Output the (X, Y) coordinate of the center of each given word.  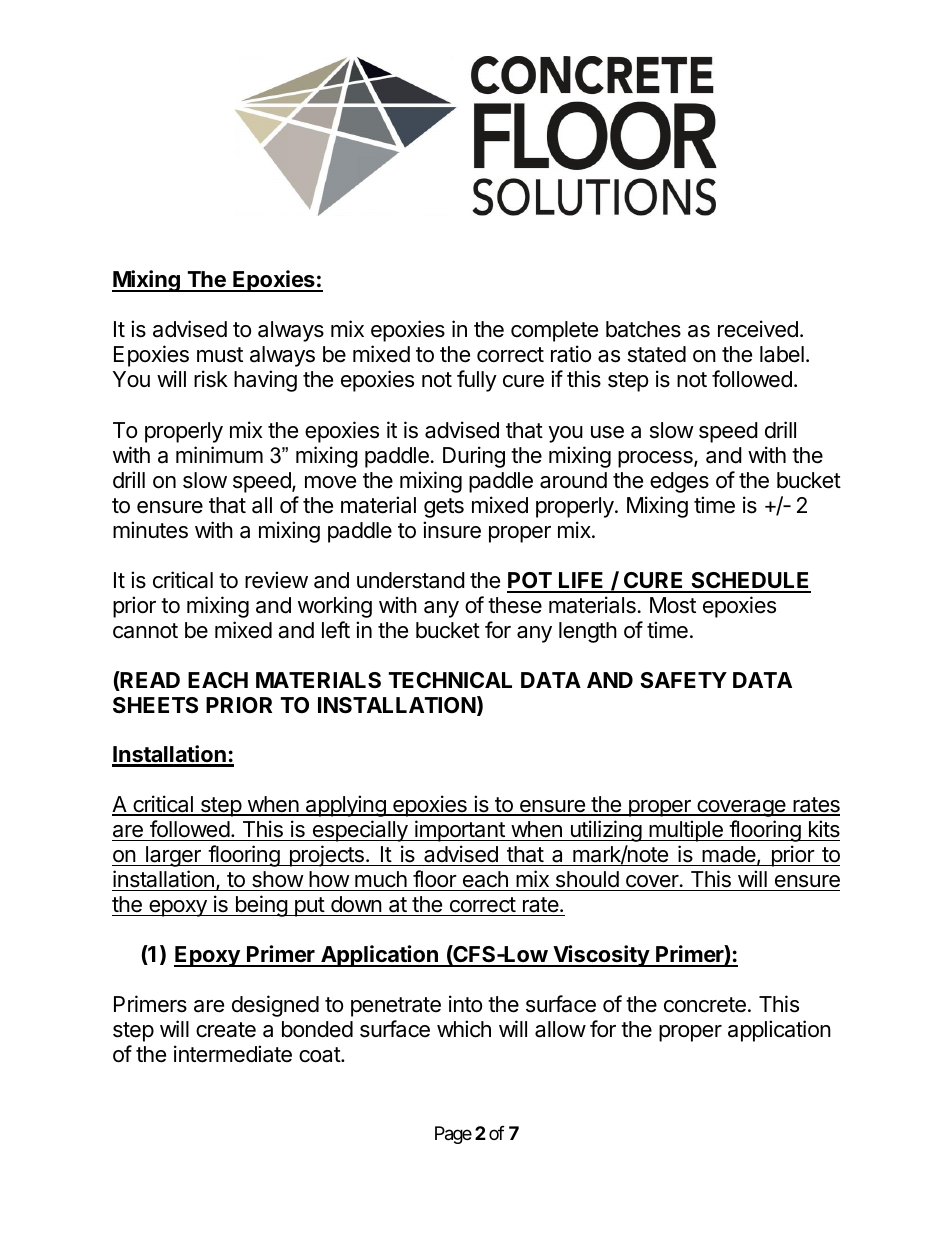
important (460, 831)
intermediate (233, 1054)
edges (679, 482)
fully (477, 381)
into (465, 1004)
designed (275, 1006)
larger (173, 856)
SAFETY (683, 680)
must (220, 355)
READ (149, 681)
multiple (686, 831)
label (782, 354)
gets (444, 508)
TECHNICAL (450, 680)
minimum (219, 454)
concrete (705, 1005)
